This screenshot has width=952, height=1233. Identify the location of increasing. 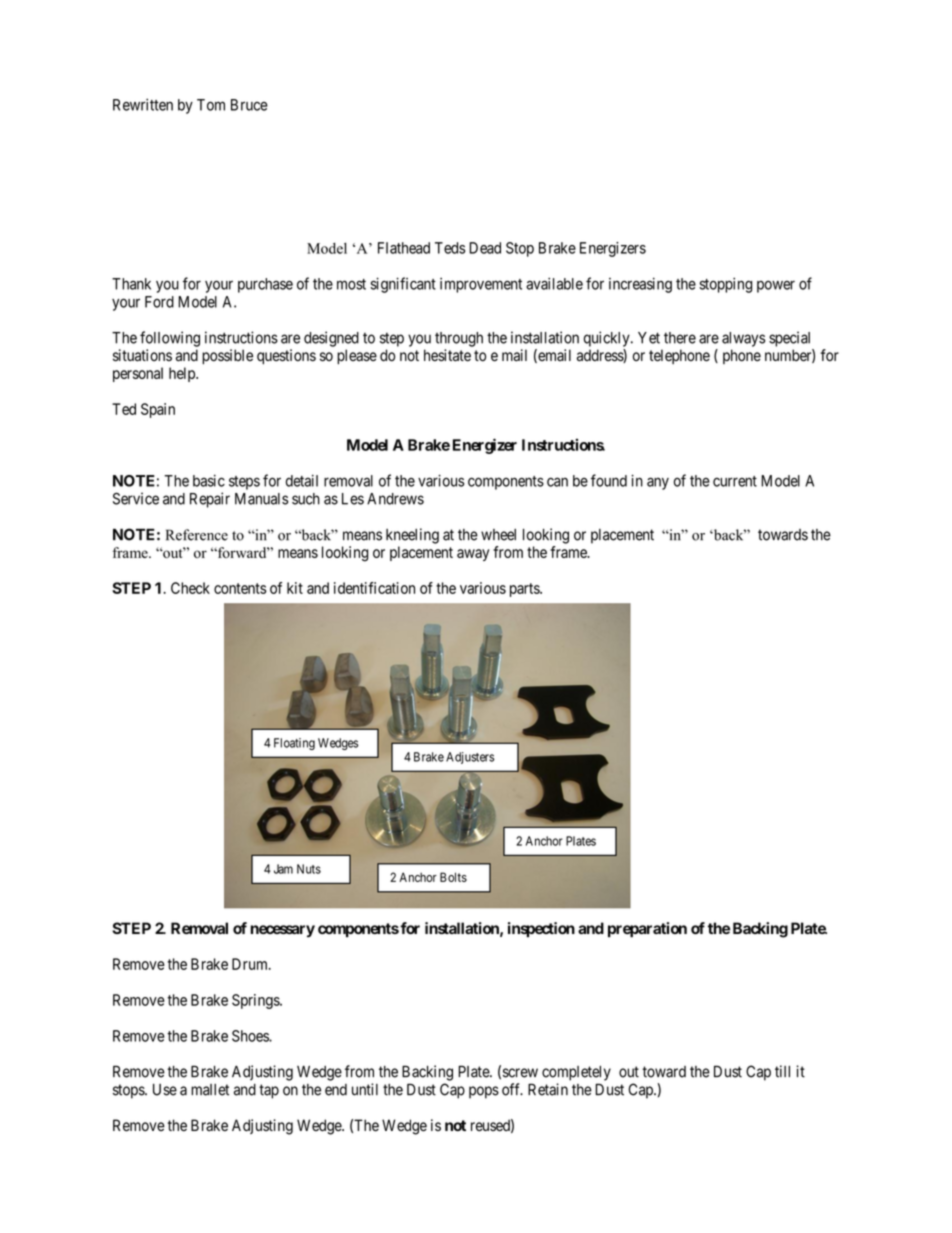
(640, 285).
